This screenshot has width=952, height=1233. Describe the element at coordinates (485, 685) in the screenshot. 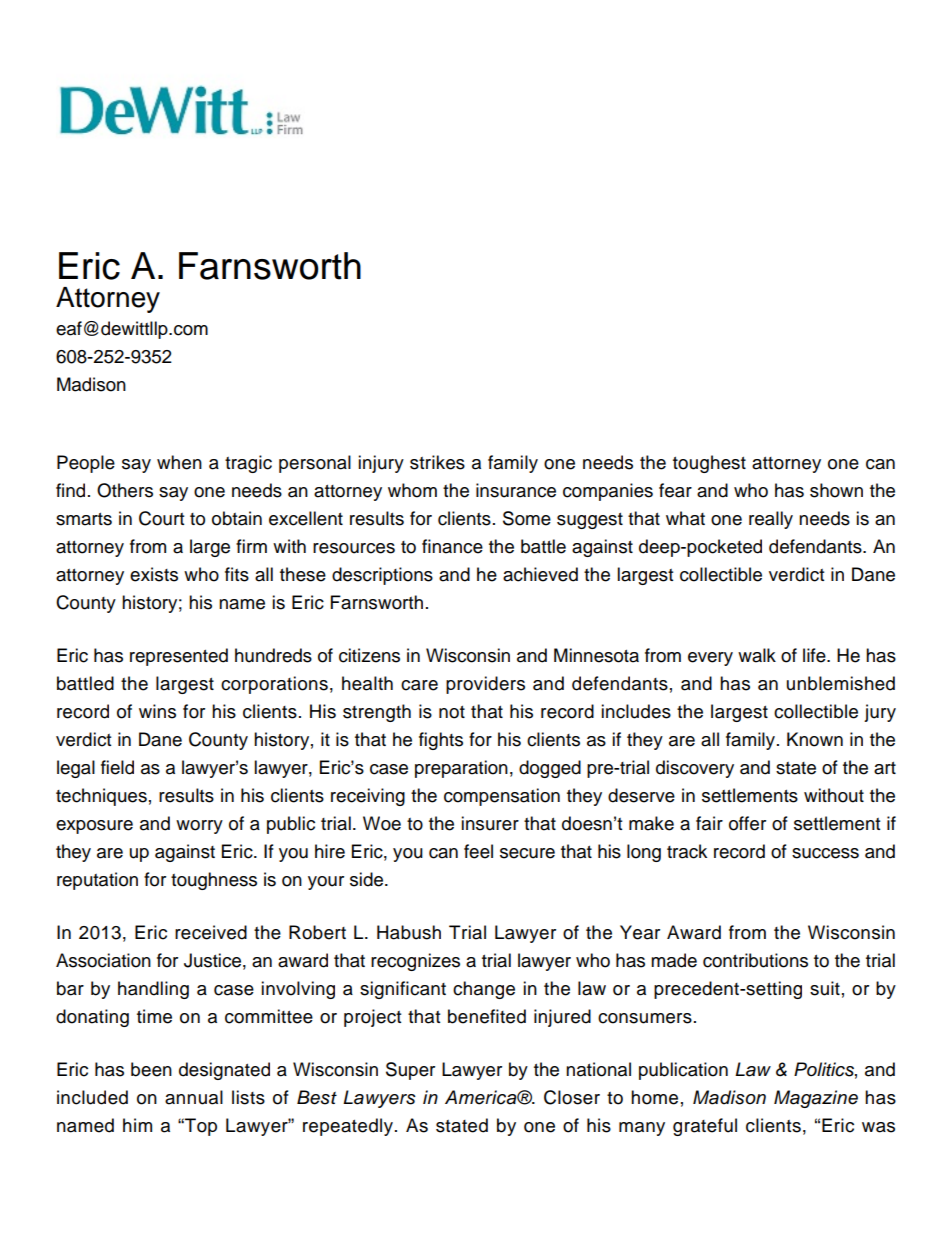

I see `providers` at that location.
